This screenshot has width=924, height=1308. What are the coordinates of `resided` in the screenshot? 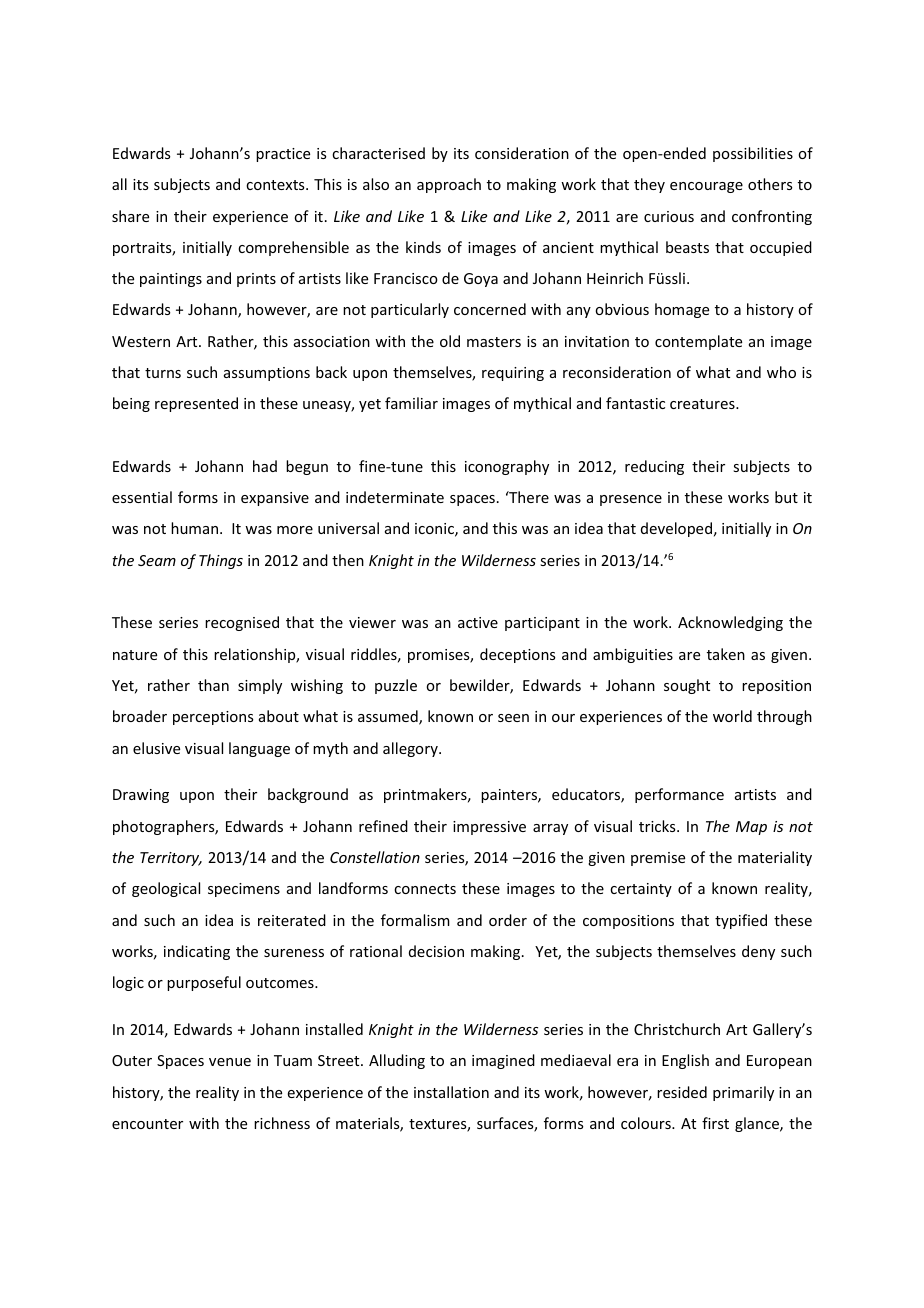 It's located at (682, 1092).
